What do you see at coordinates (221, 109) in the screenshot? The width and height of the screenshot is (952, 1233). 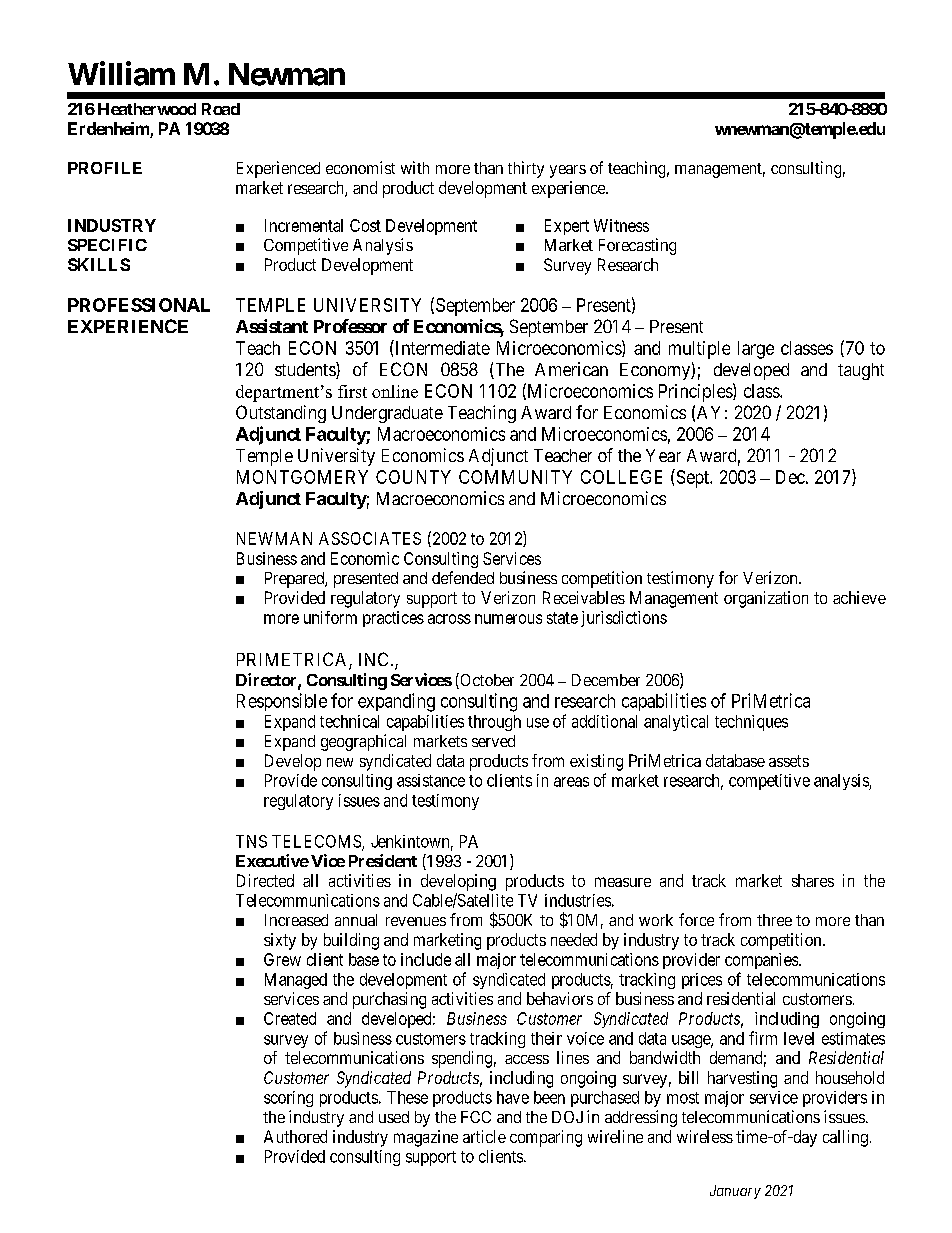 I see `Road` at bounding box center [221, 109].
